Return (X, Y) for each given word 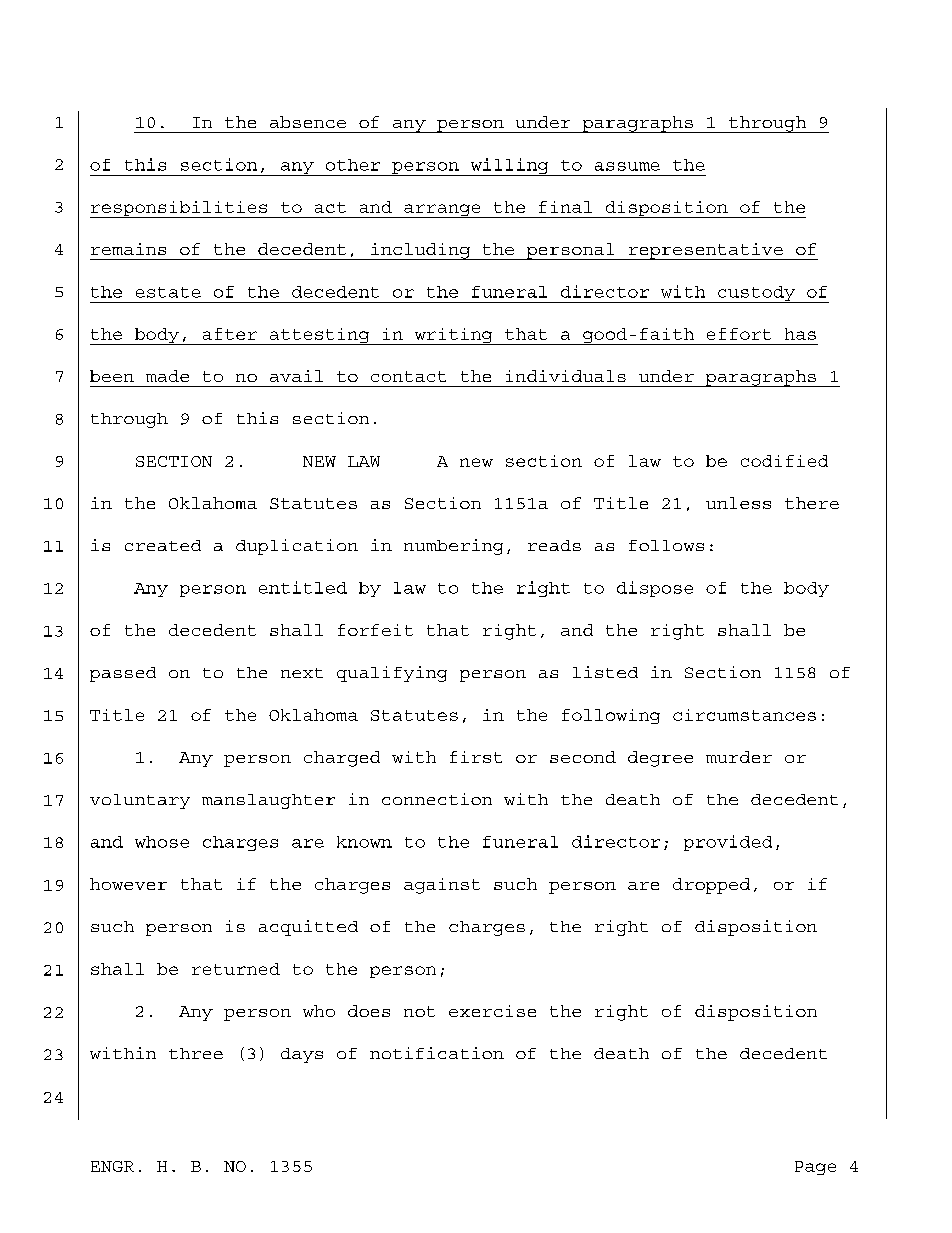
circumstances (744, 715)
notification (437, 1053)
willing (509, 167)
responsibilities (180, 209)
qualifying (392, 674)
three (196, 1053)
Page (815, 1168)
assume (627, 166)
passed (123, 674)
